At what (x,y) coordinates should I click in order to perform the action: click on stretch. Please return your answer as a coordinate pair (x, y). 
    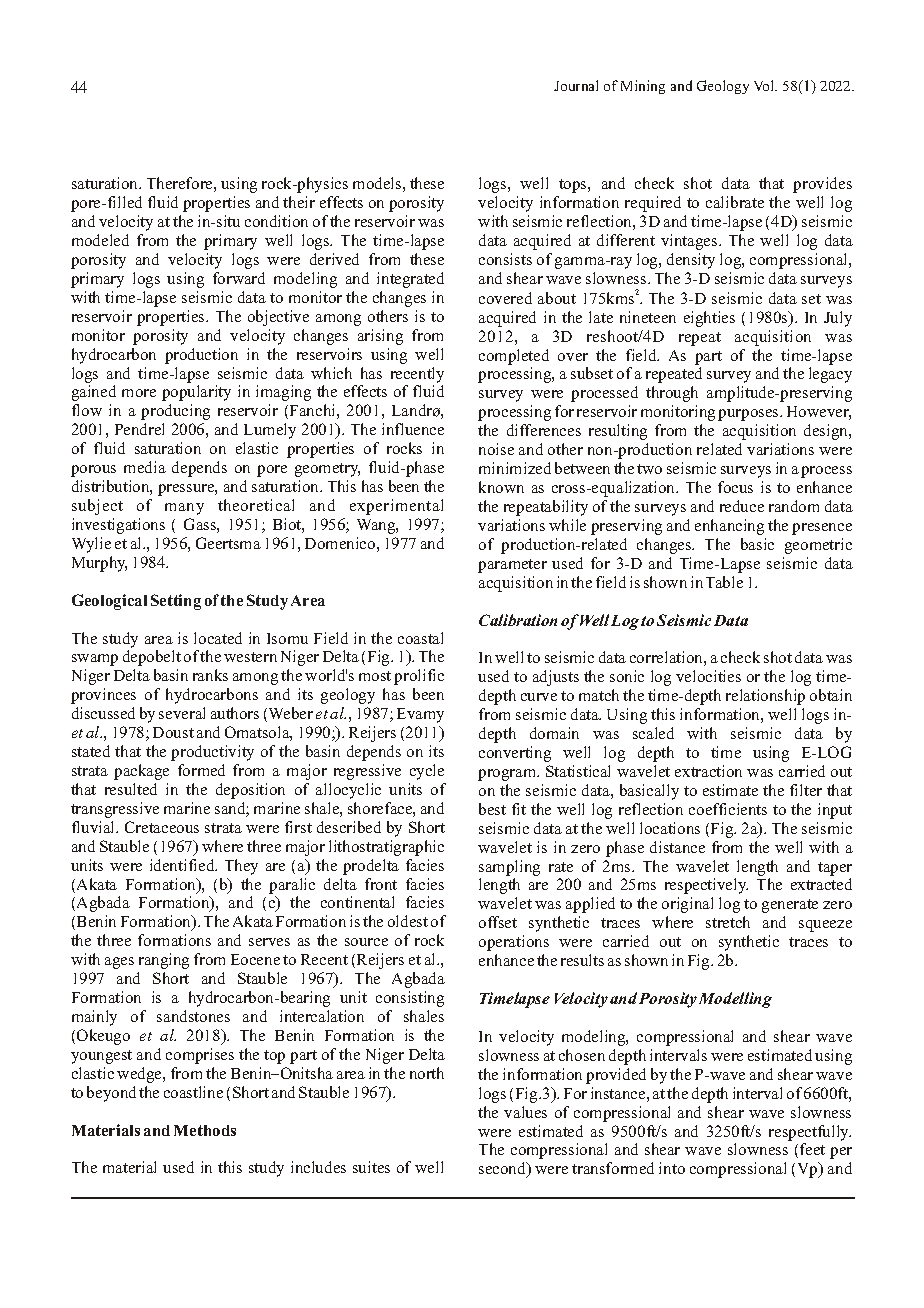
    Looking at the image, I should click on (728, 922).
